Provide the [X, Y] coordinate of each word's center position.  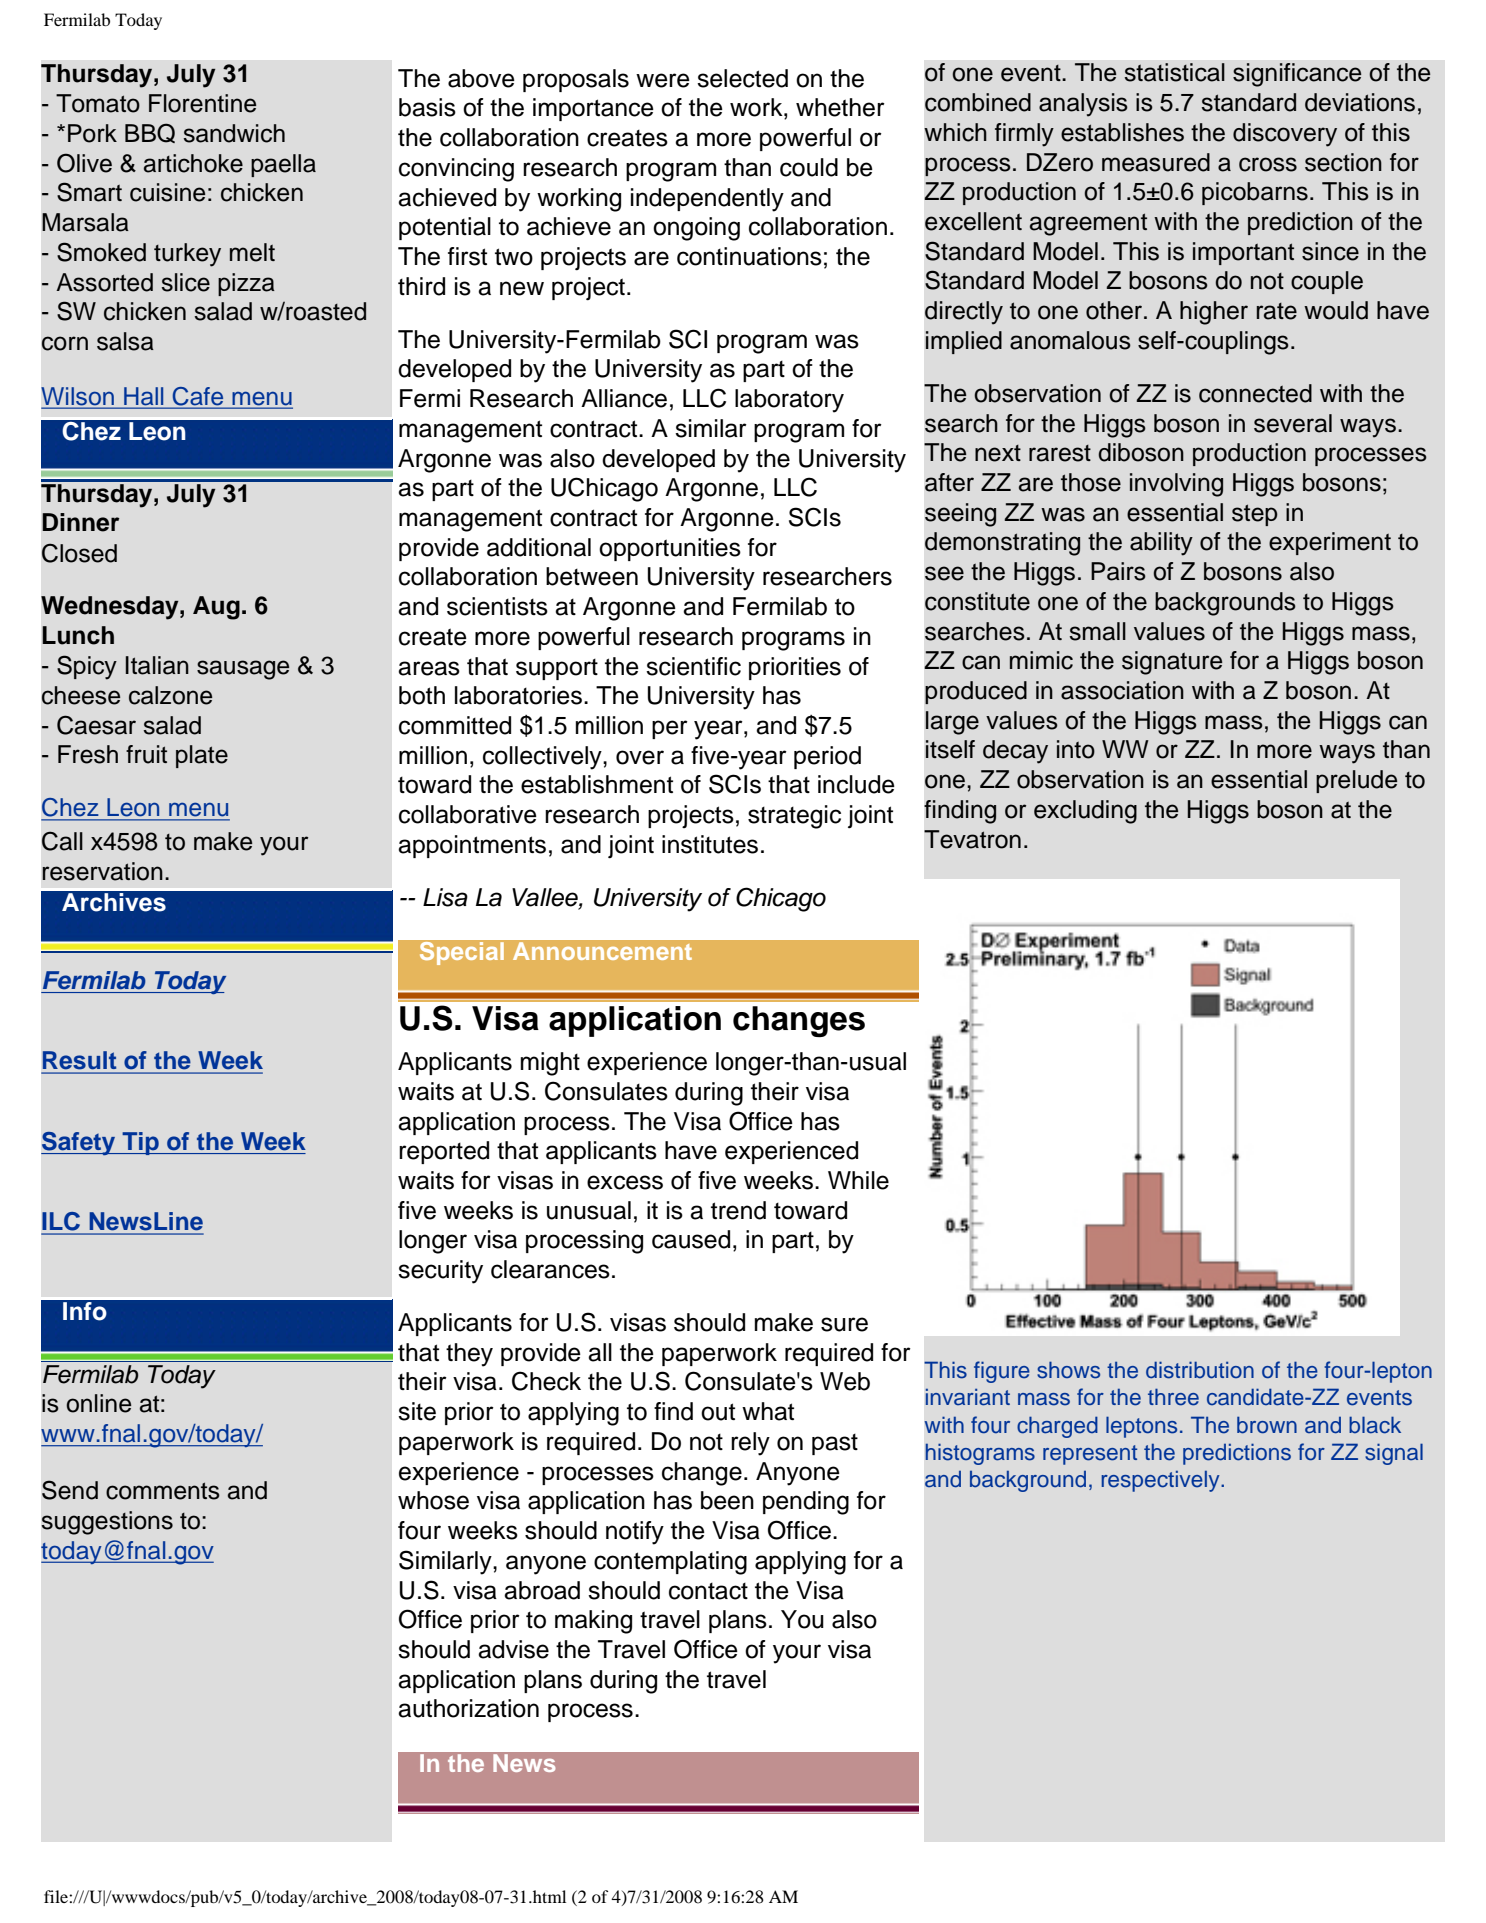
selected [742, 78]
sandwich [234, 133]
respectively [1161, 1481]
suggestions [107, 1523]
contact [708, 1591]
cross [1268, 164]
